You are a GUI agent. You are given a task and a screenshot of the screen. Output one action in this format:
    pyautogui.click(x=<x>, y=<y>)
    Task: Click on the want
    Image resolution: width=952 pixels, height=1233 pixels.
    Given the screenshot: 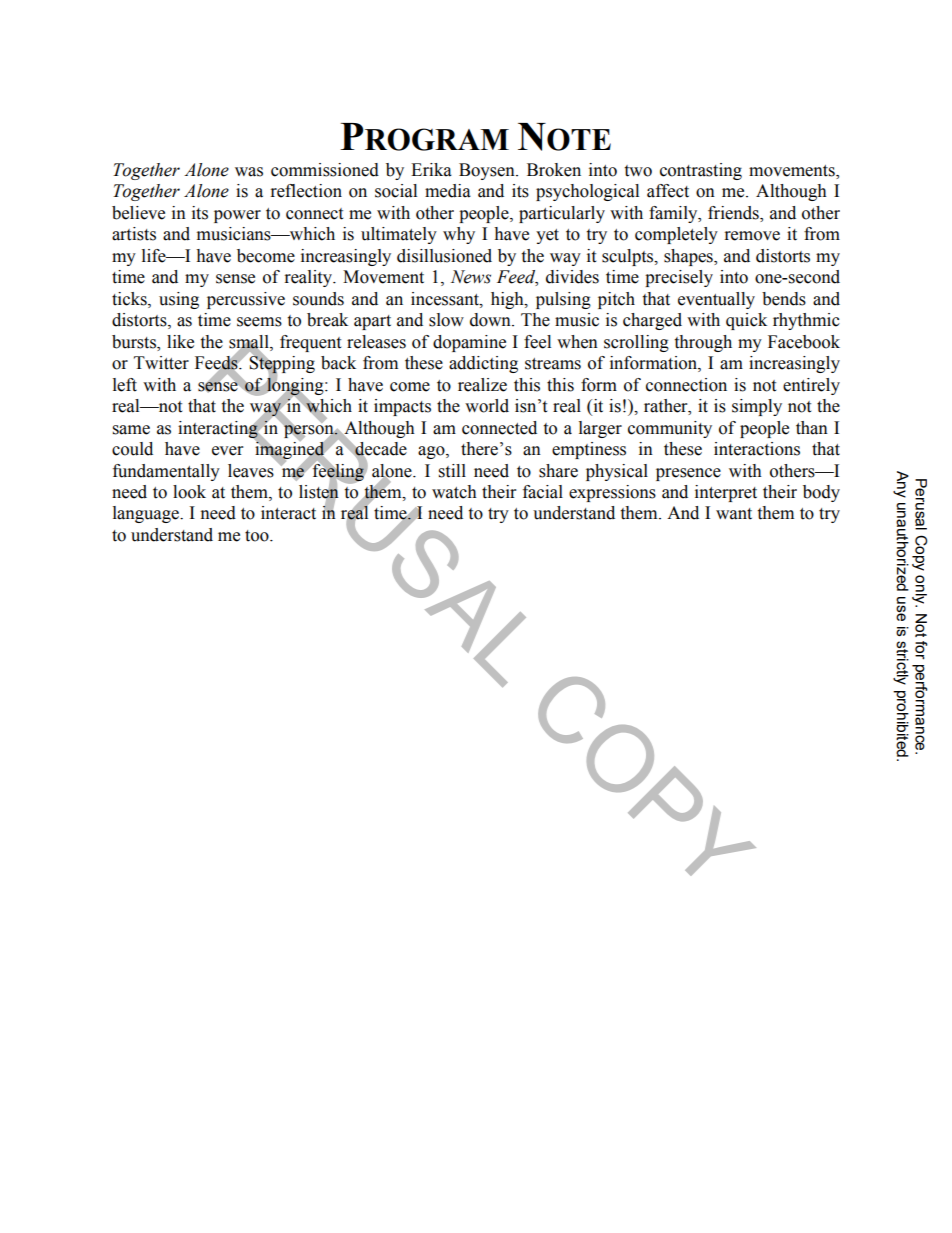 What is the action you would take?
    pyautogui.click(x=734, y=514)
